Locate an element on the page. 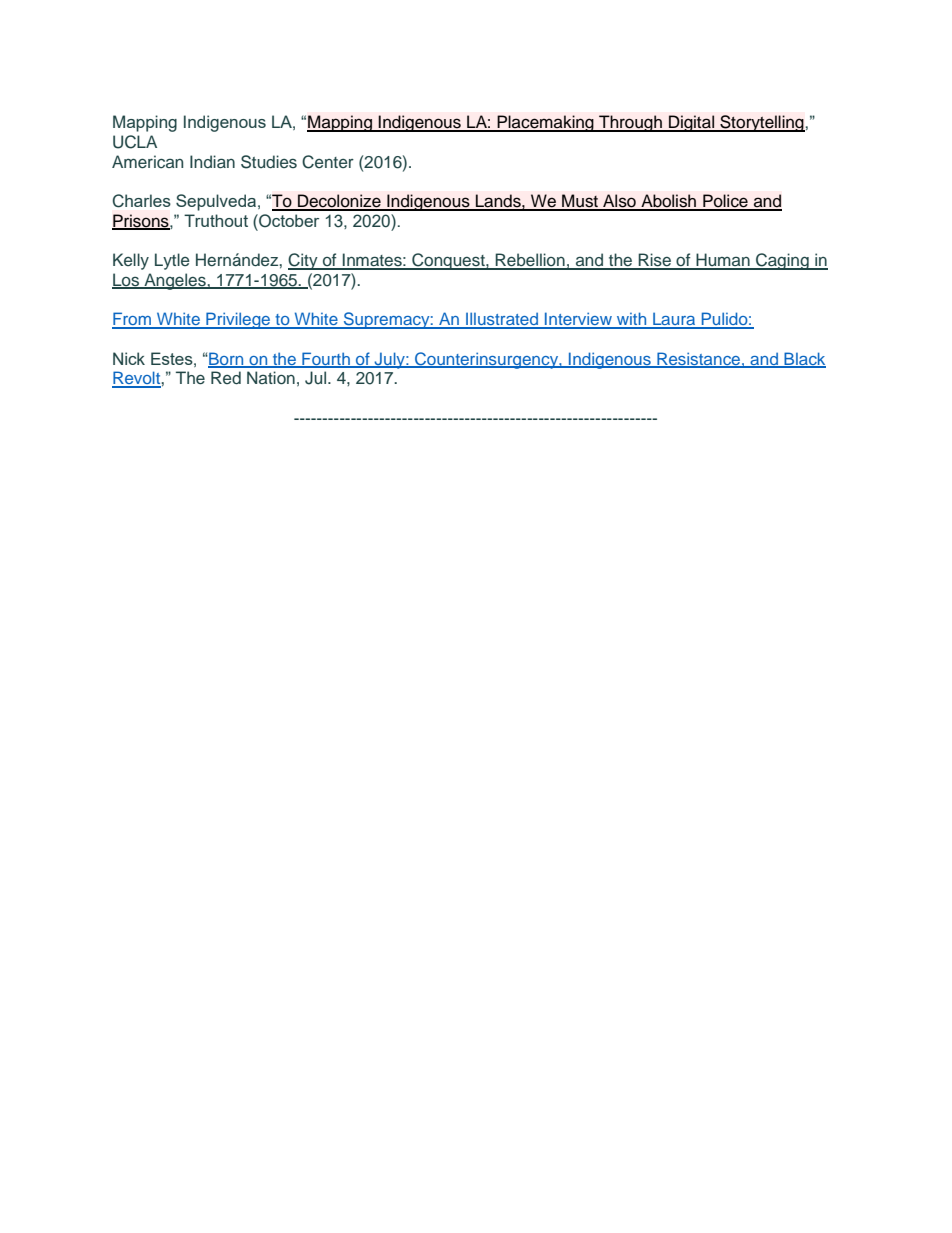 The image size is (952, 1233). Human is located at coordinates (723, 261).
